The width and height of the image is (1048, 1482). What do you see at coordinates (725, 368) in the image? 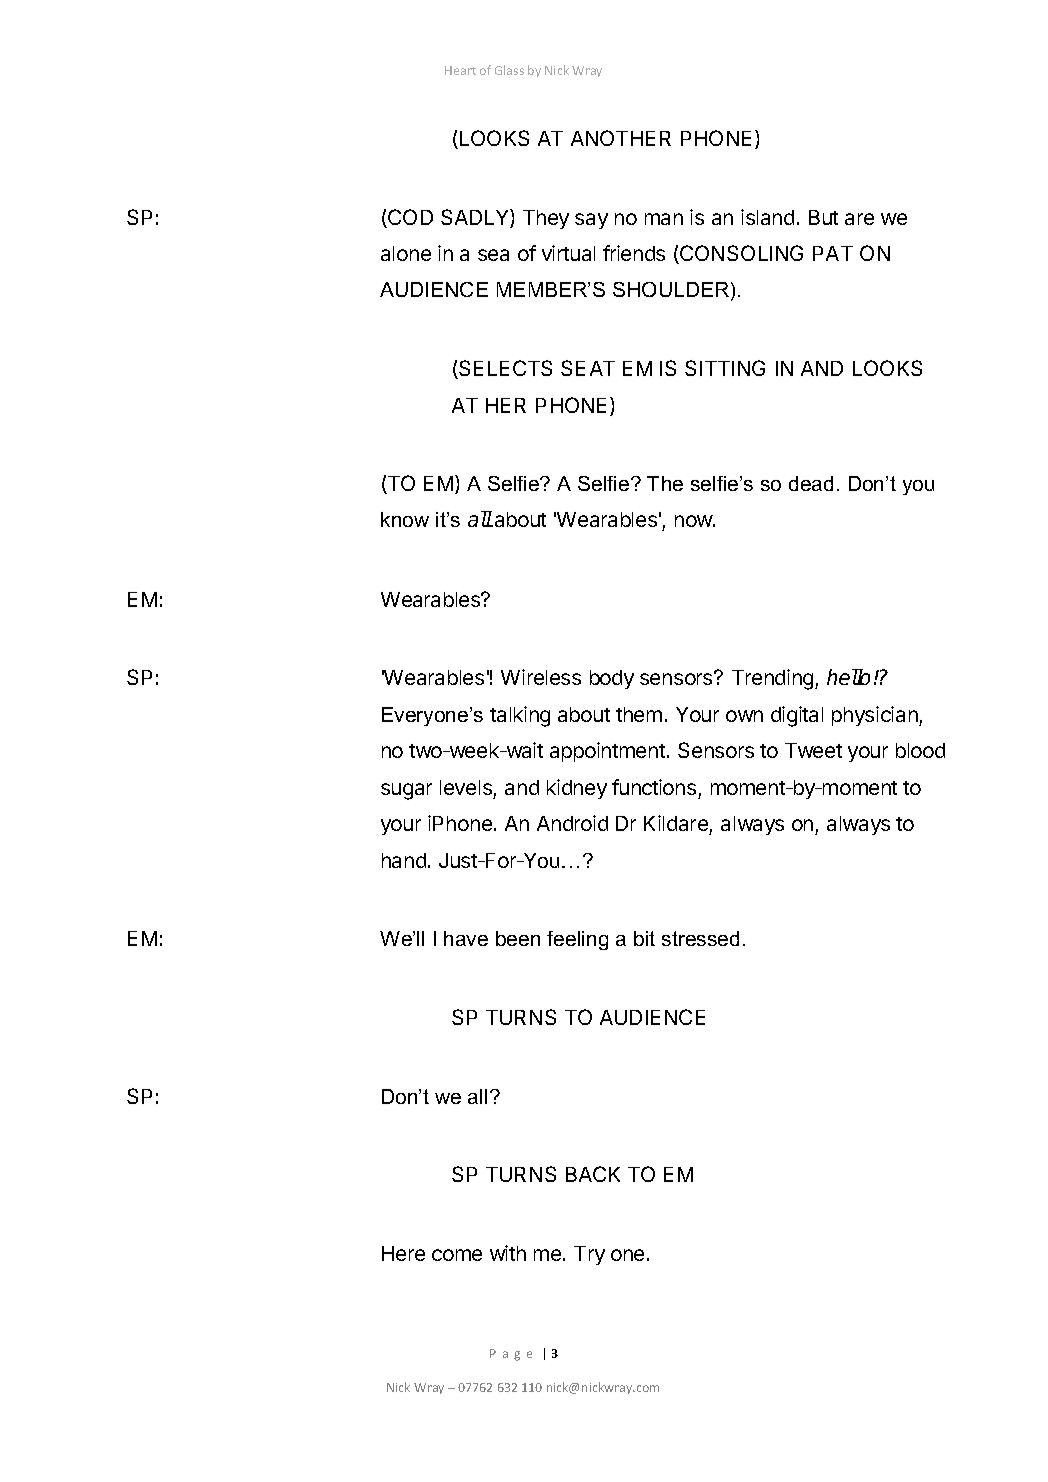
I see `SITTING` at bounding box center [725, 368].
